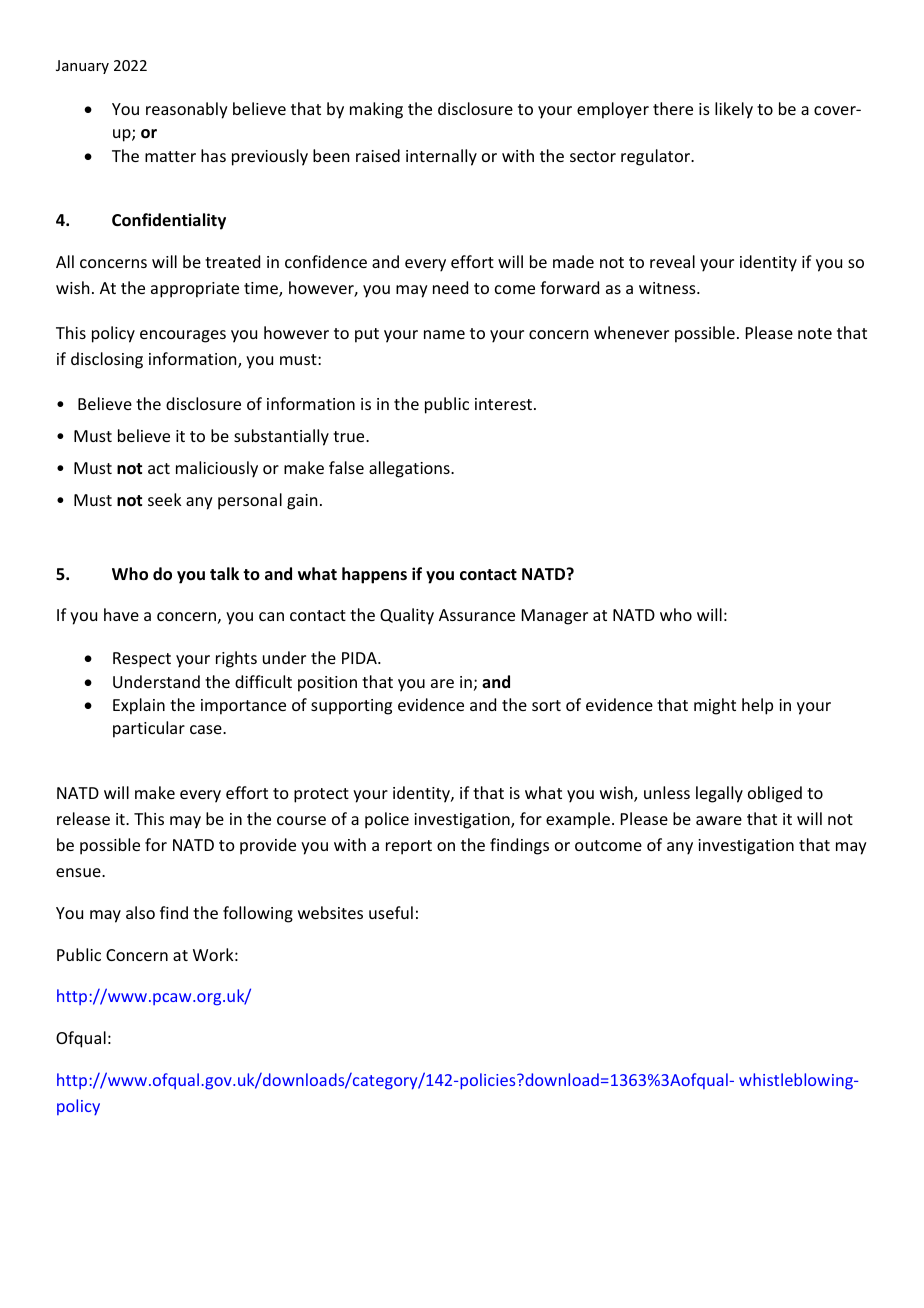 This screenshot has height=1308, width=924. What do you see at coordinates (410, 469) in the screenshot?
I see `allegations` at bounding box center [410, 469].
